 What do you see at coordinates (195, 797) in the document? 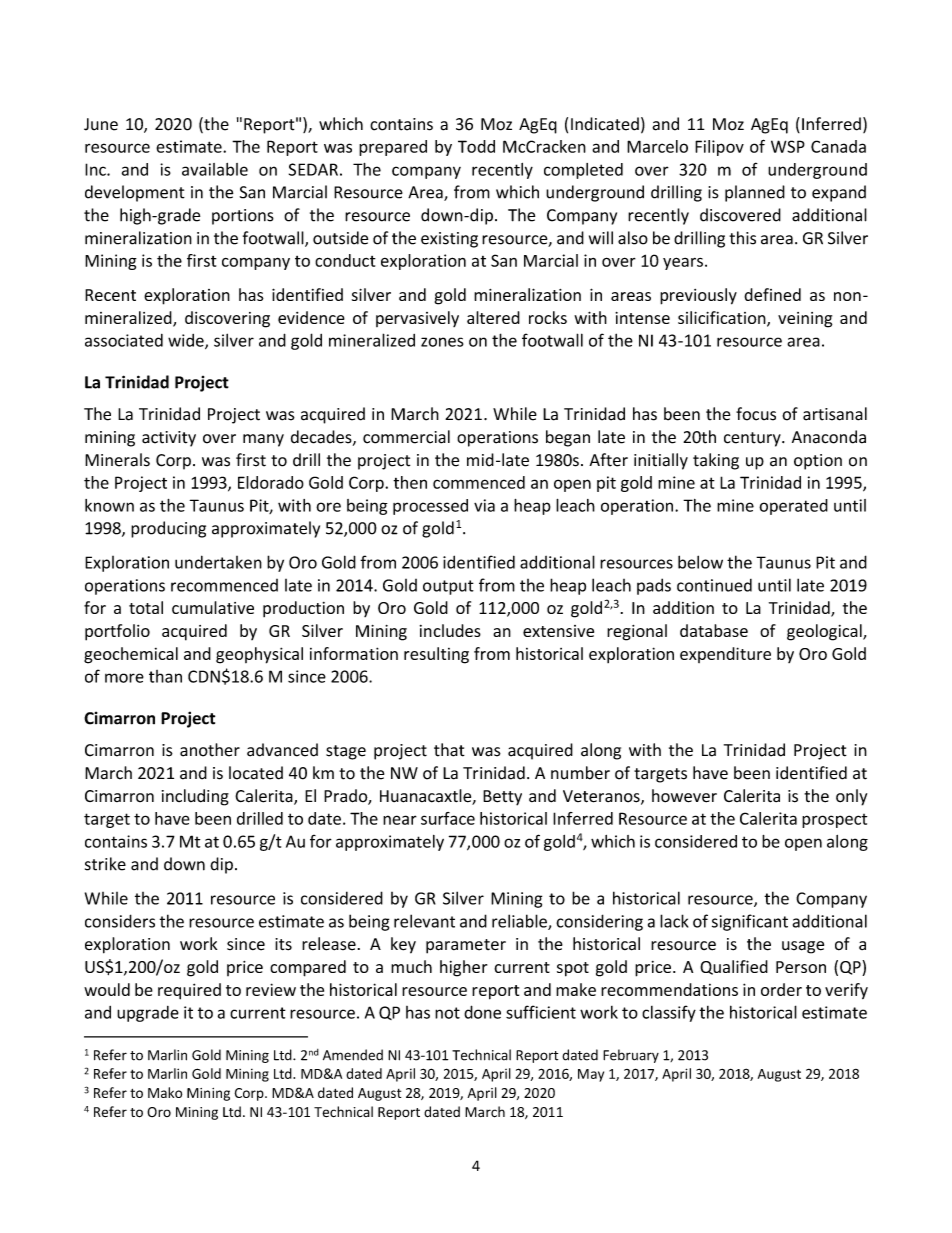
I see `including` at bounding box center [195, 797].
